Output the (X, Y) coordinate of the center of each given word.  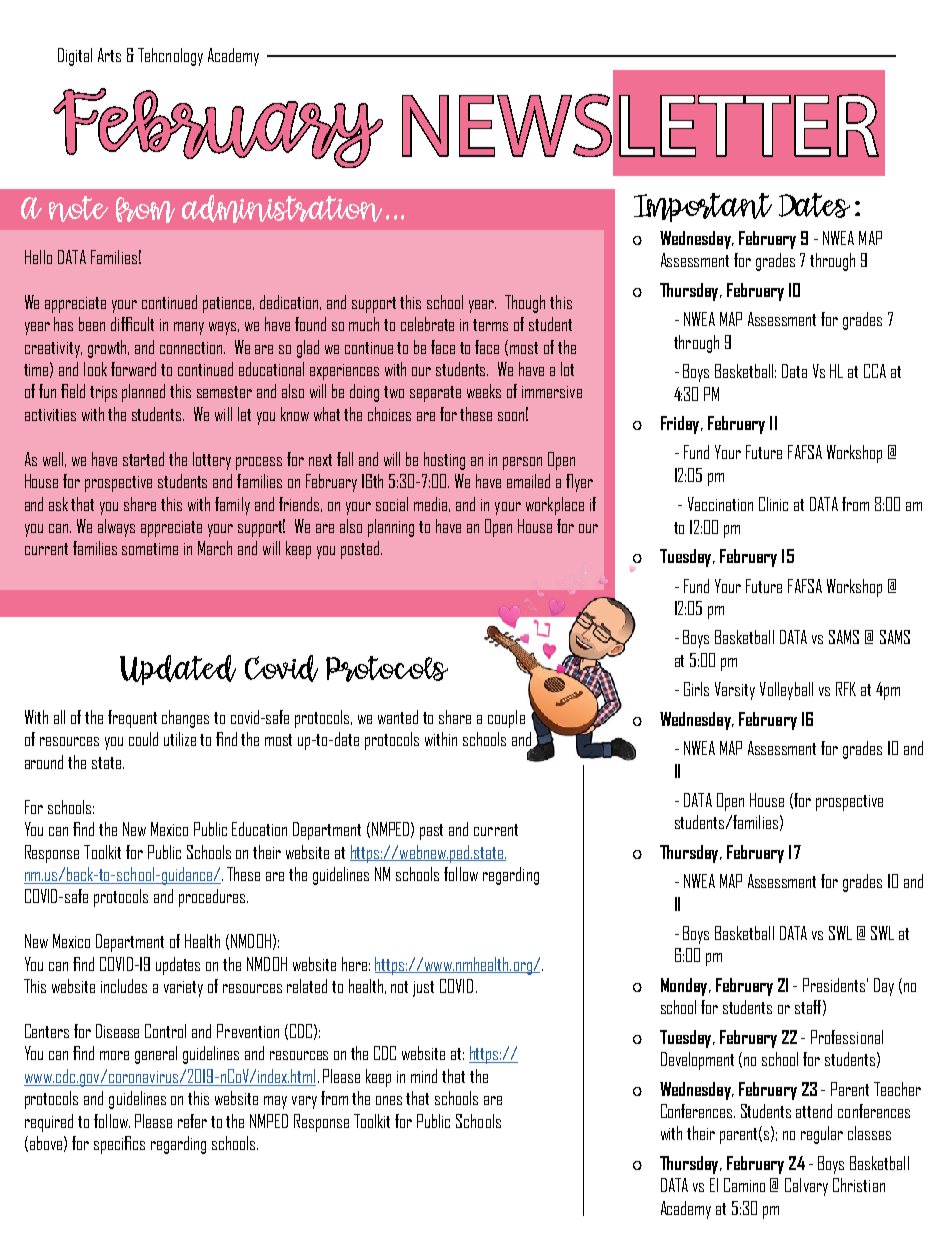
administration (282, 209)
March (215, 548)
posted (361, 550)
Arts (109, 55)
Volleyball (786, 691)
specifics (119, 1145)
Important (703, 207)
